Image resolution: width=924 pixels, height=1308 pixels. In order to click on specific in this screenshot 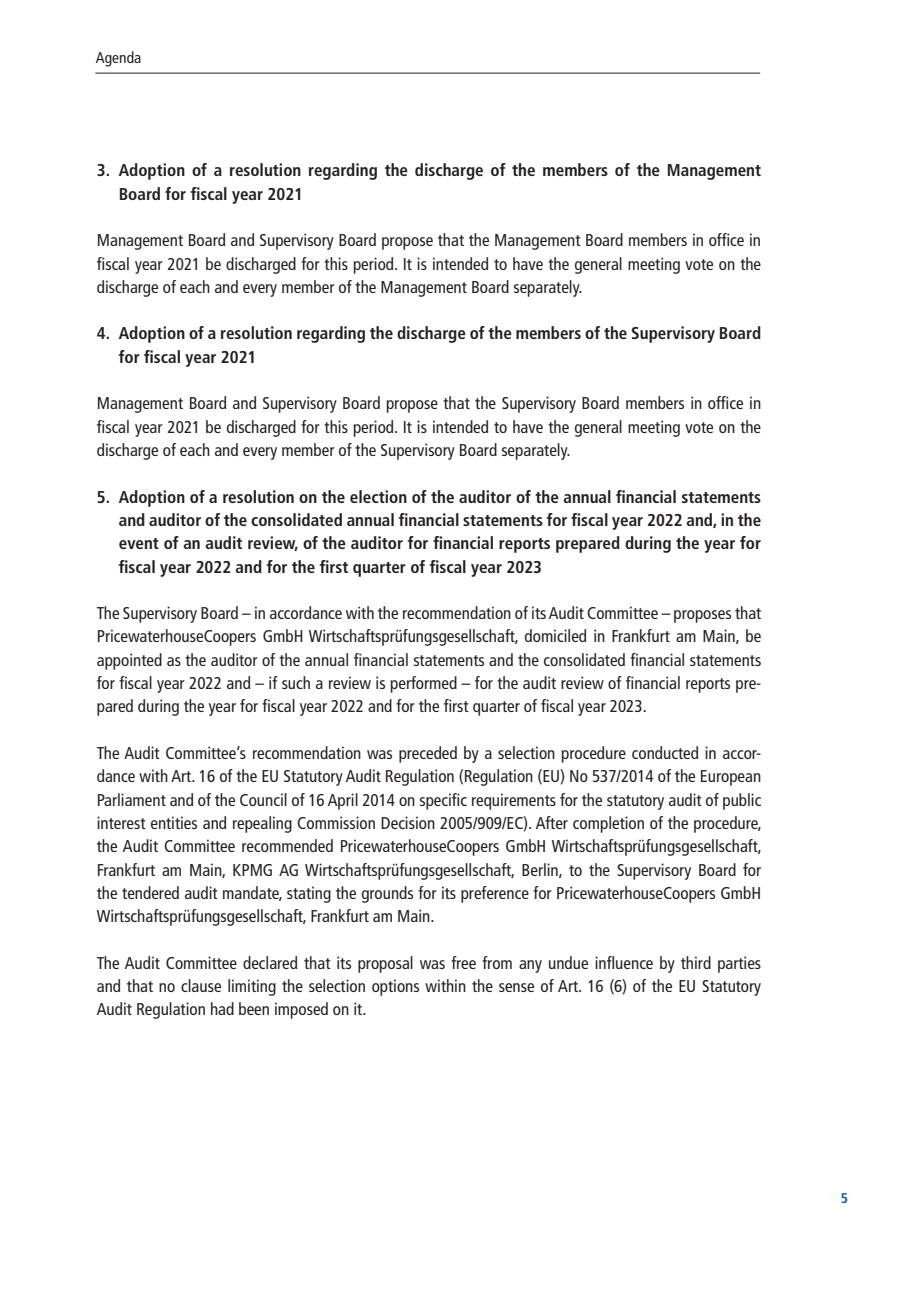, I will do `click(443, 801)`.
